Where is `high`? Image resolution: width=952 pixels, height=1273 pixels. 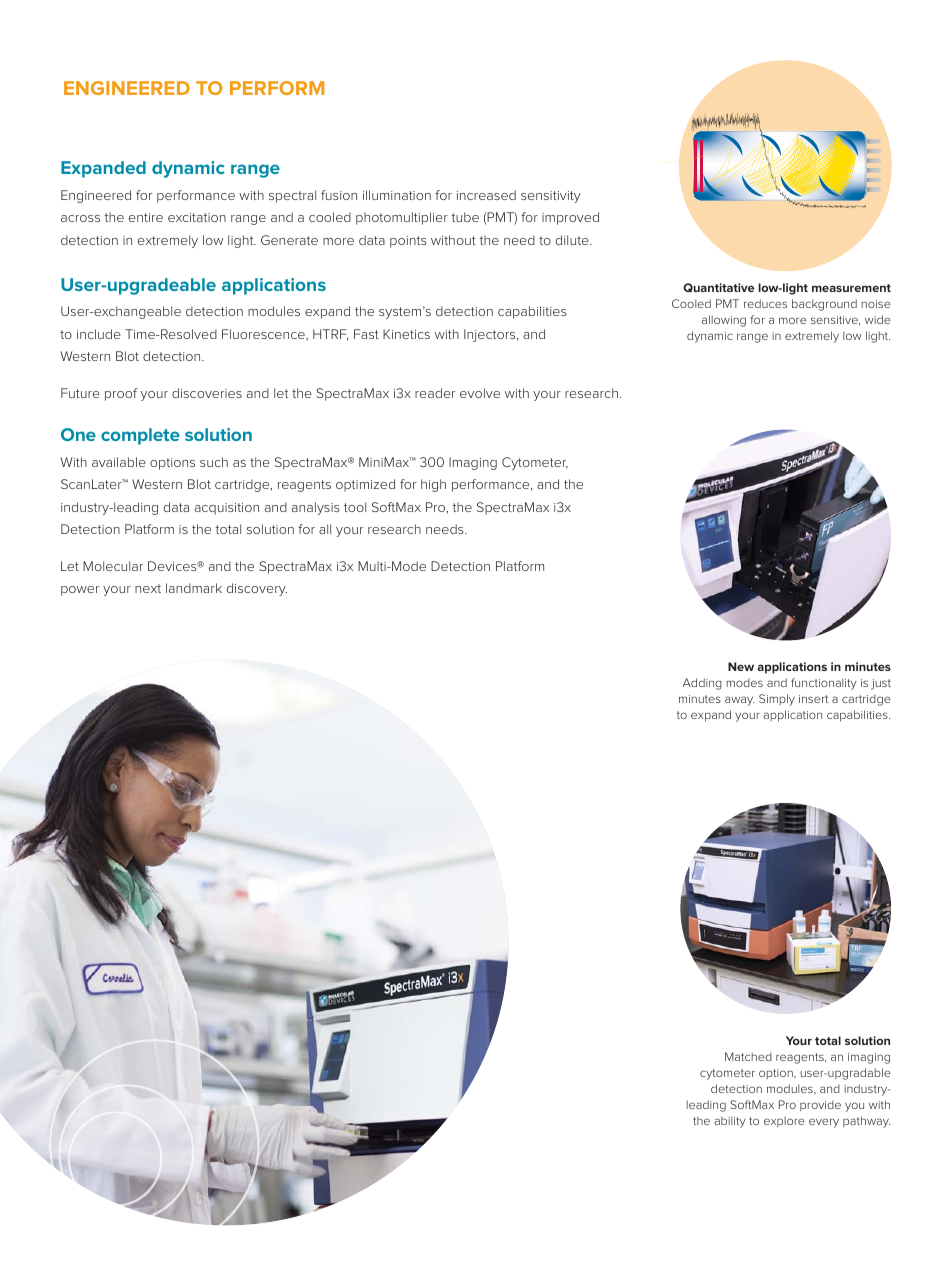 high is located at coordinates (433, 485).
